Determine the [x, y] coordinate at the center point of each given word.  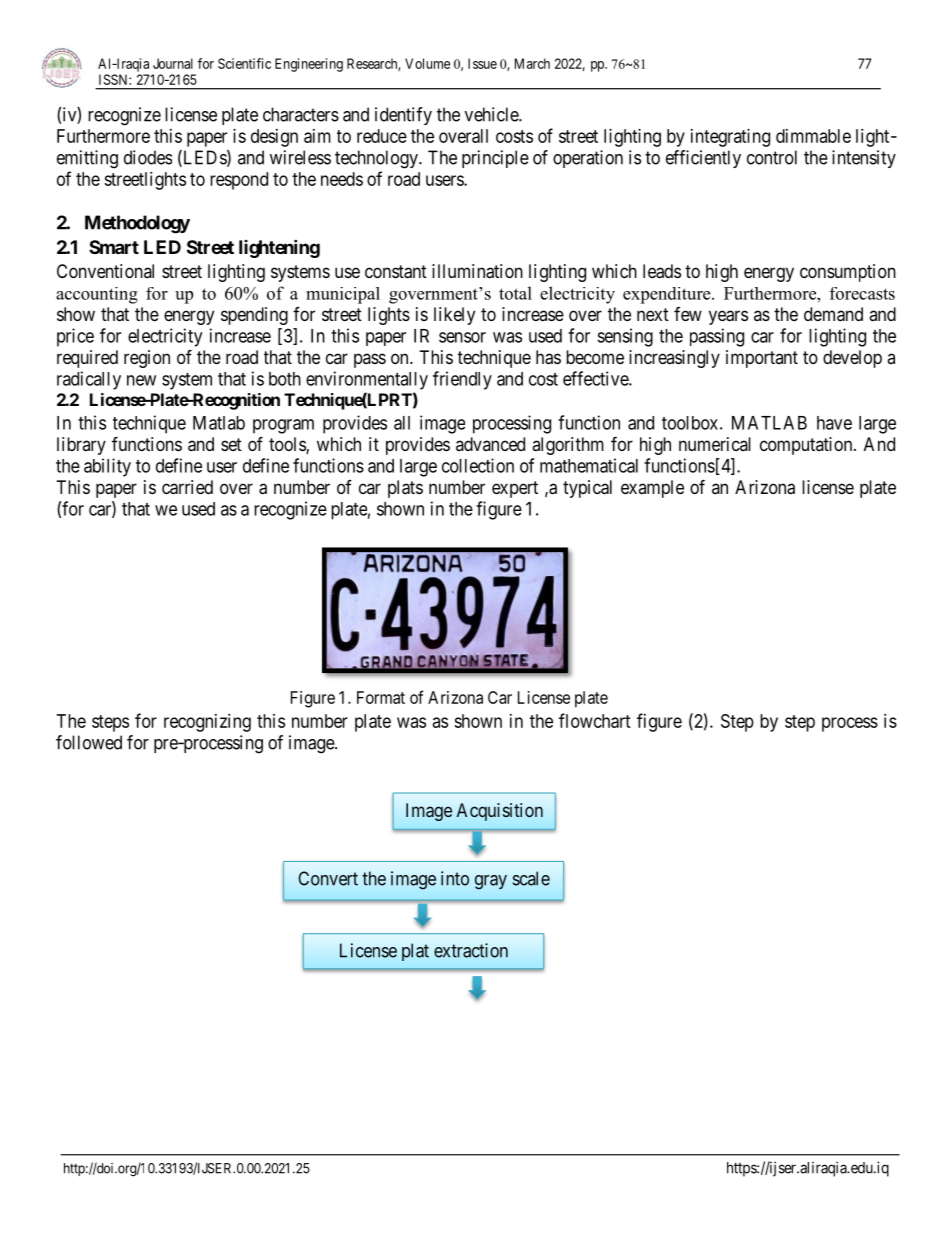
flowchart [595, 720]
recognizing [207, 723]
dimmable [813, 136]
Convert [328, 878]
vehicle [492, 114]
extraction [471, 950]
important [762, 359]
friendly [462, 380]
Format [381, 697]
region [147, 359]
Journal [173, 63]
